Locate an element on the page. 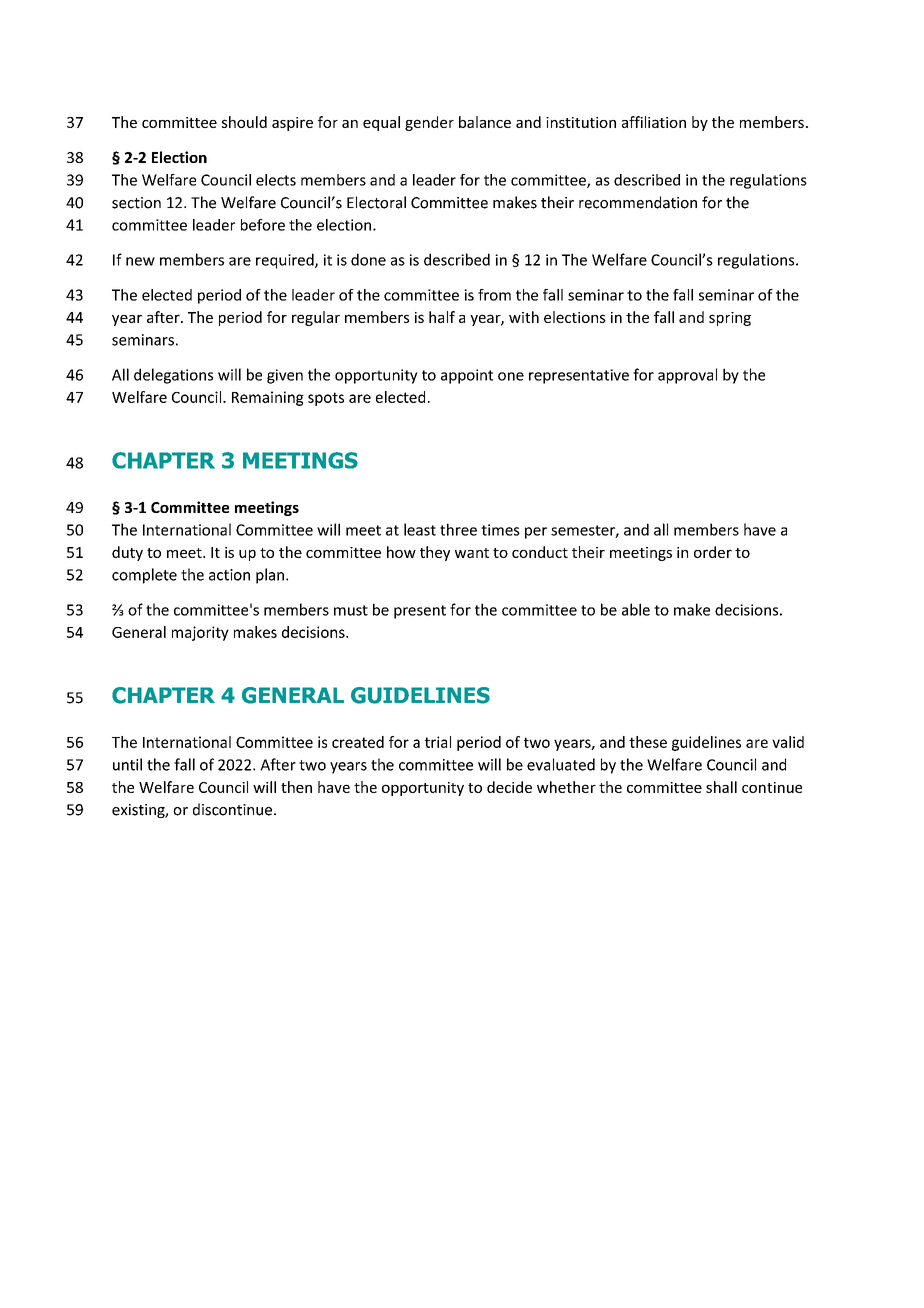 This document has height=1308, width=924. action is located at coordinates (229, 575).
